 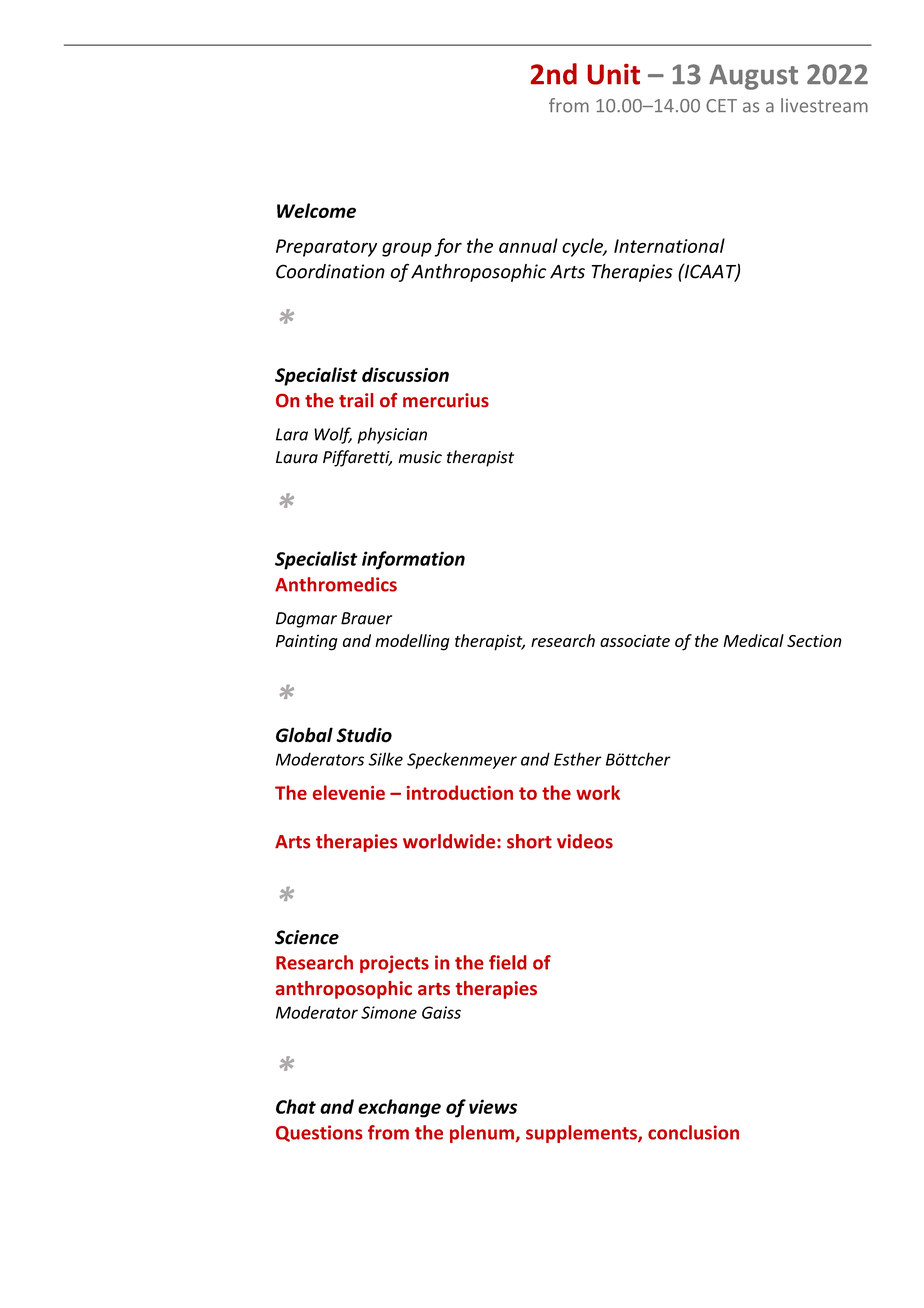 I want to click on International, so click(x=669, y=245).
